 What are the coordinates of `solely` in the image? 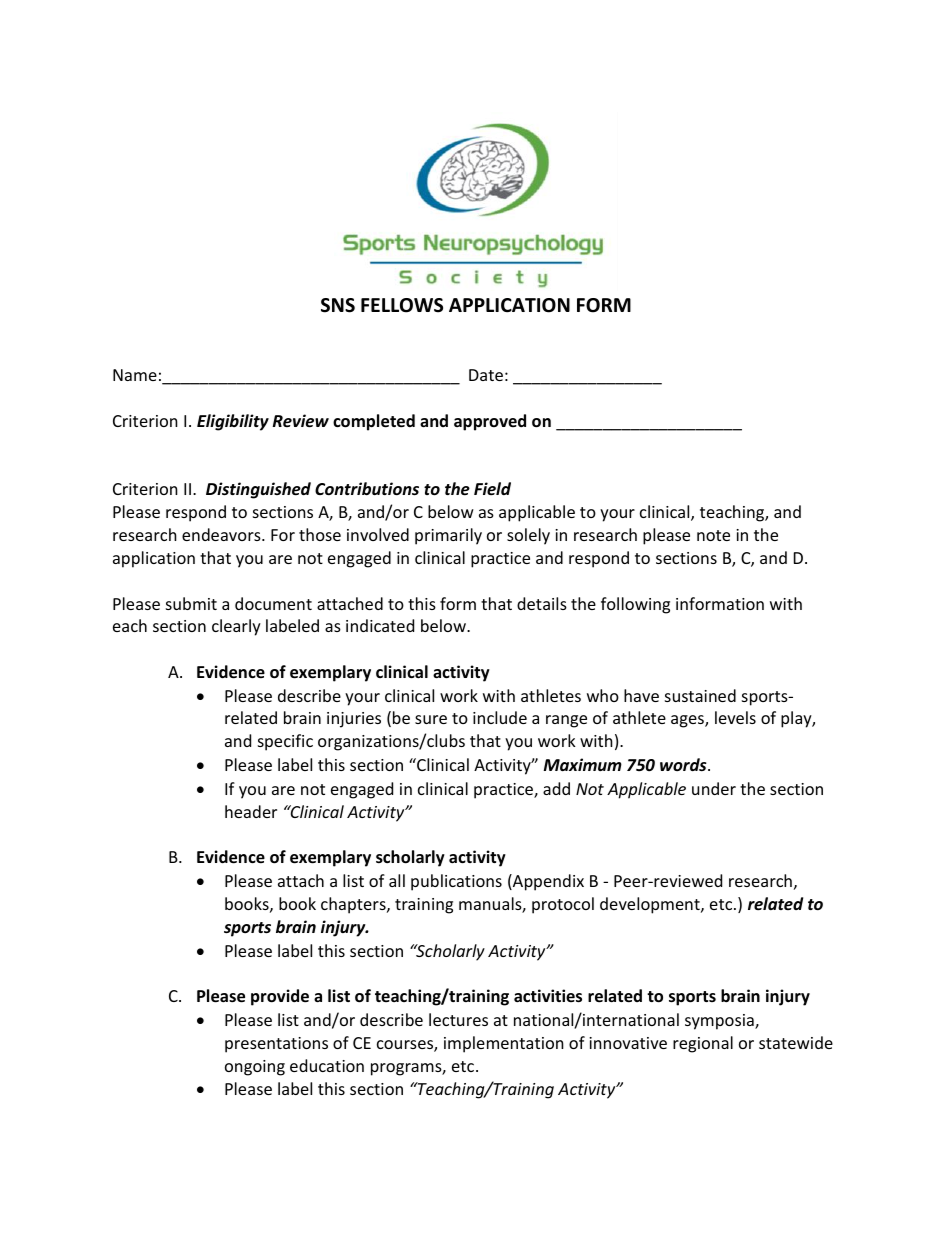 It's located at (528, 536).
